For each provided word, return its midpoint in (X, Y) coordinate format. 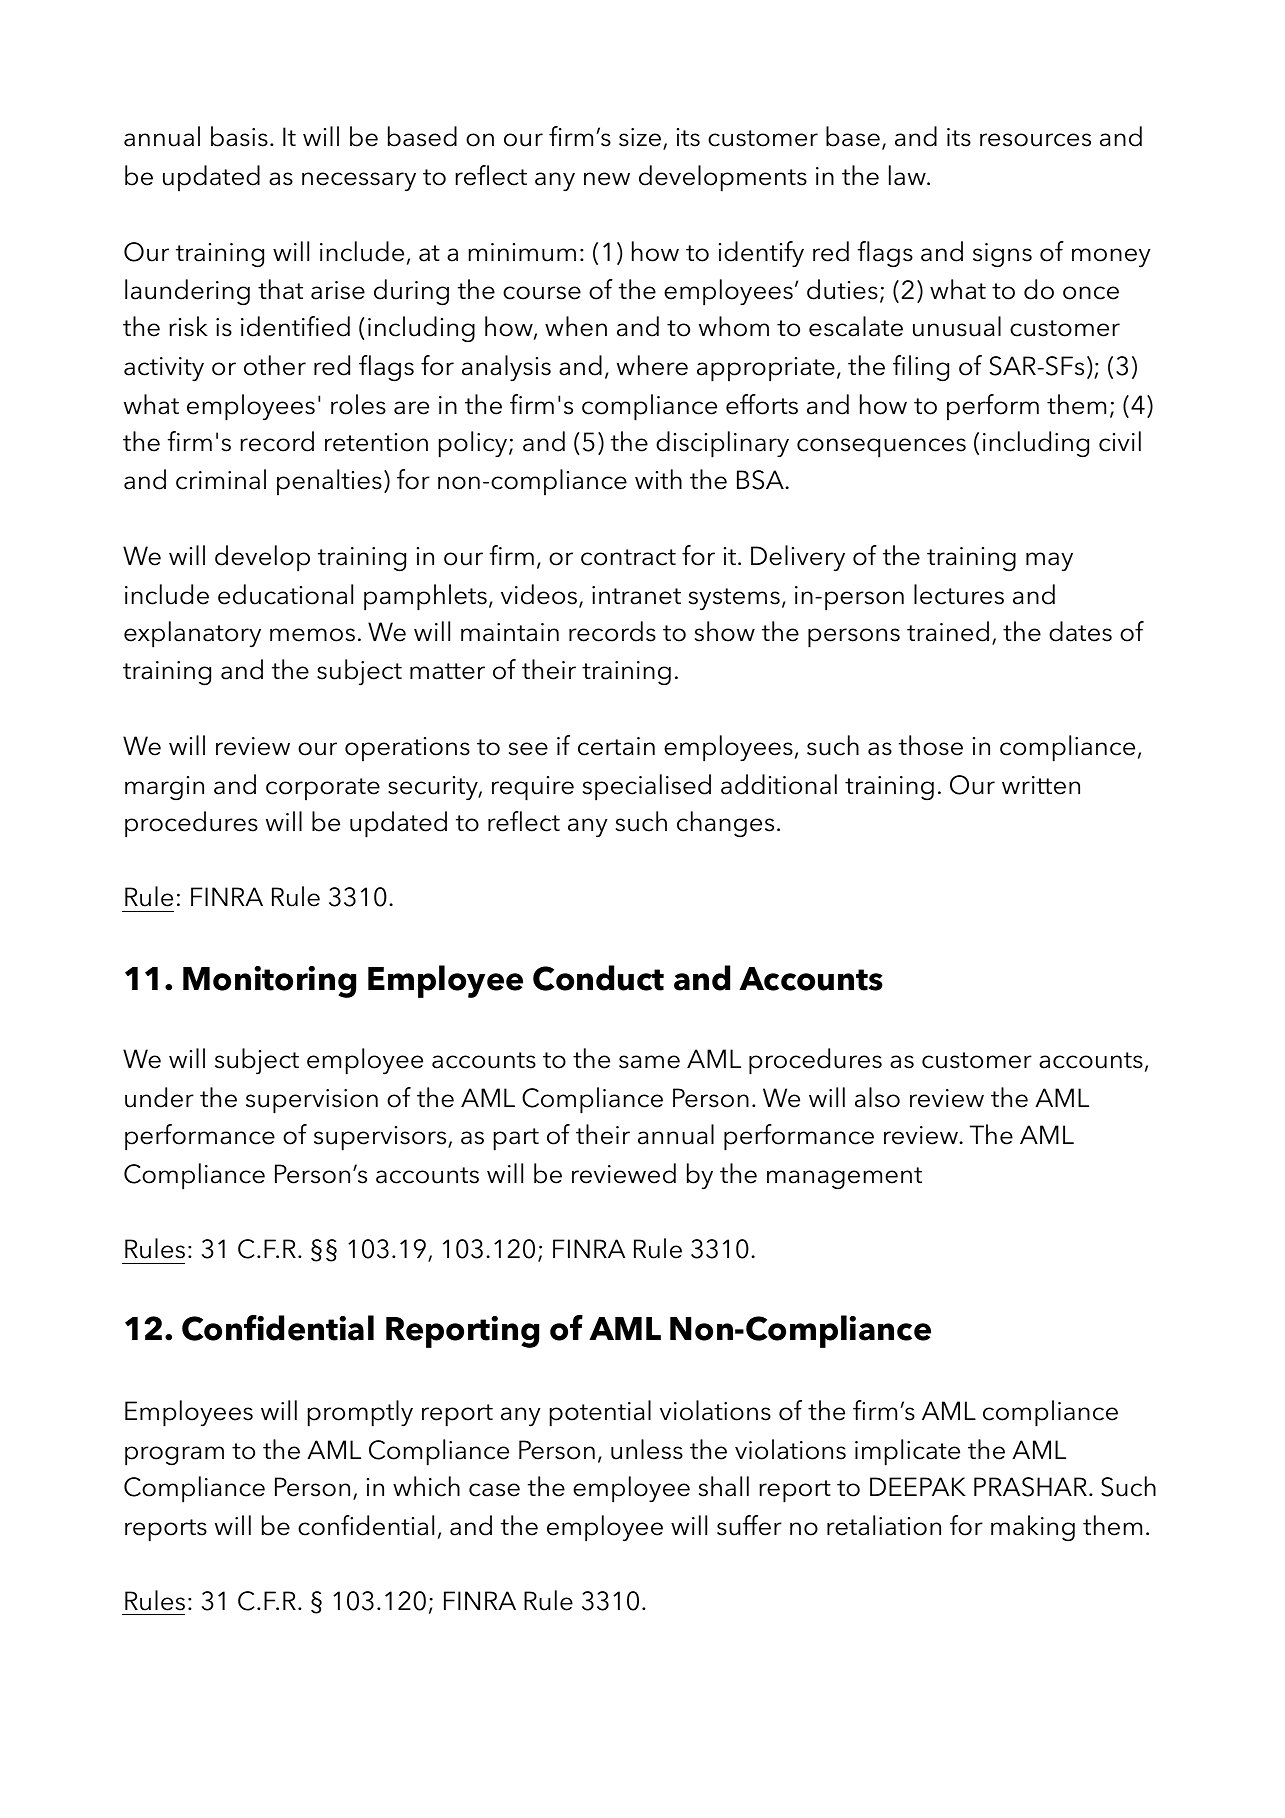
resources (1035, 140)
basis (239, 136)
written (1041, 785)
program (174, 1456)
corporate (323, 789)
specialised (647, 787)
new (607, 179)
